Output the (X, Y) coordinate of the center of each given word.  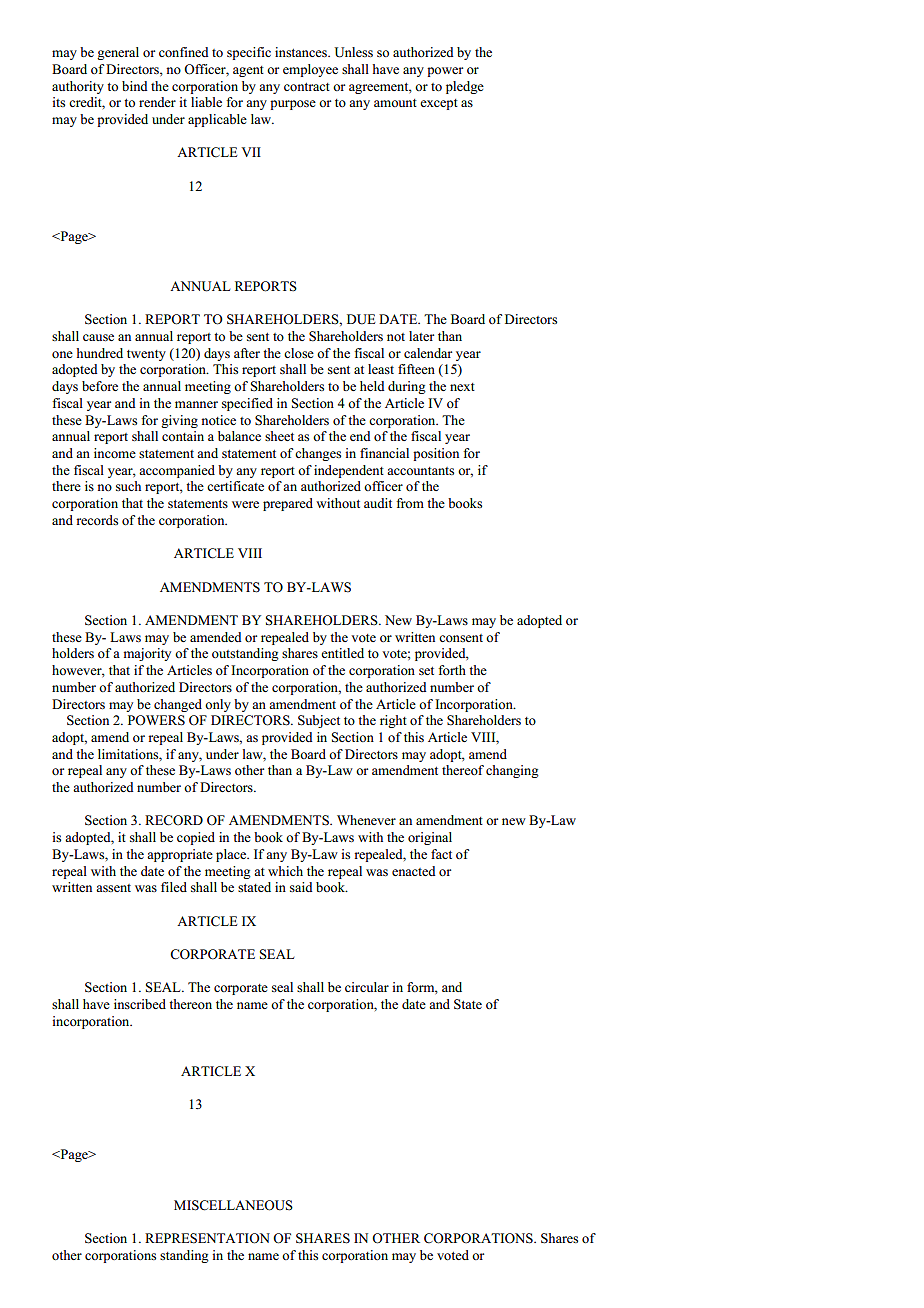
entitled (342, 653)
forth (452, 670)
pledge (465, 87)
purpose (293, 105)
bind (135, 86)
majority (147, 654)
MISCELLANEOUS (233, 1205)
